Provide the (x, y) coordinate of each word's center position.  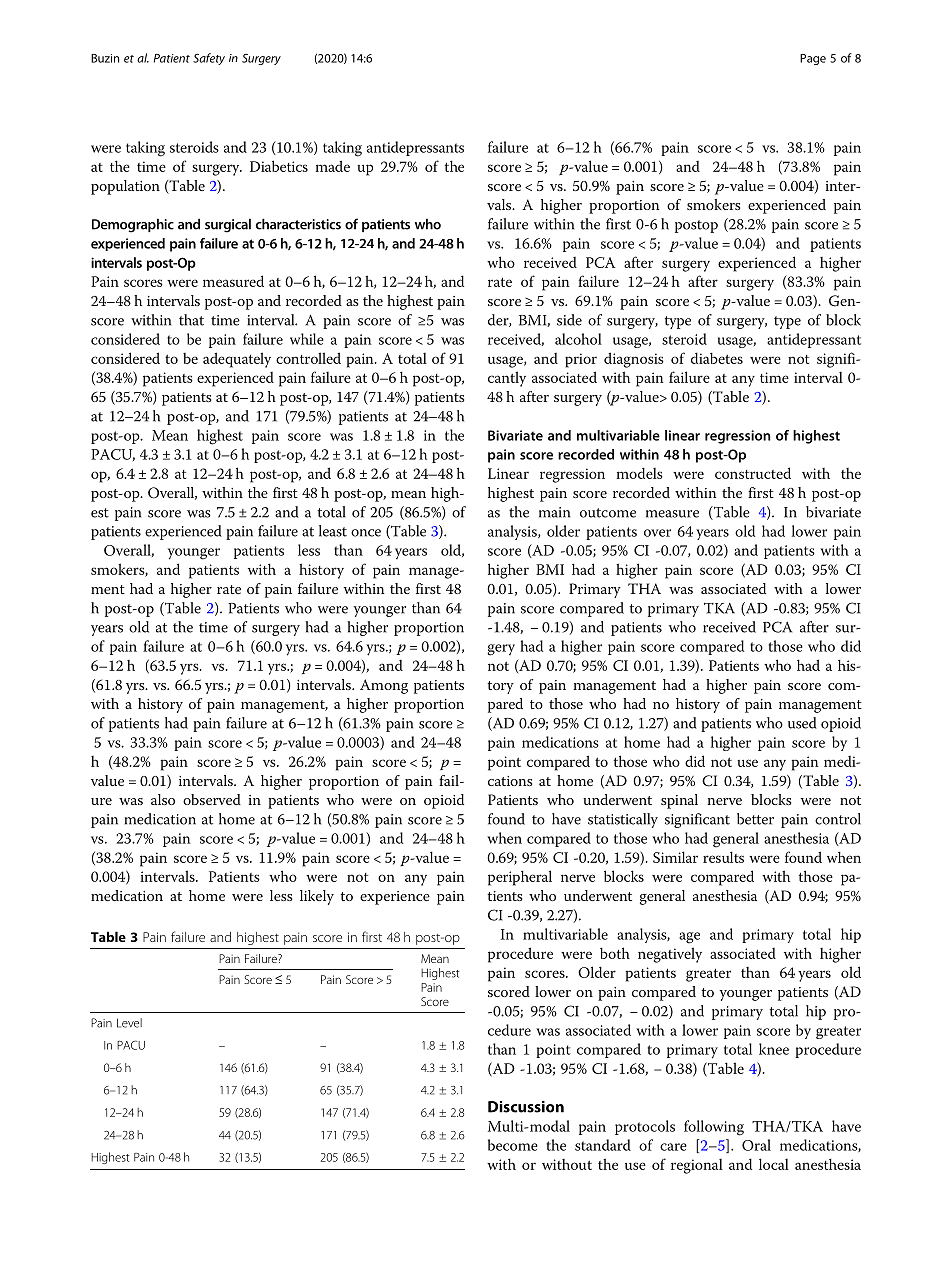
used (802, 723)
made (333, 166)
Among (384, 686)
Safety (209, 59)
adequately (237, 360)
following (714, 1128)
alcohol (578, 339)
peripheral (520, 878)
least (333, 531)
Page (813, 59)
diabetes (717, 358)
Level (129, 1023)
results (723, 857)
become (513, 1145)
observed (212, 799)
